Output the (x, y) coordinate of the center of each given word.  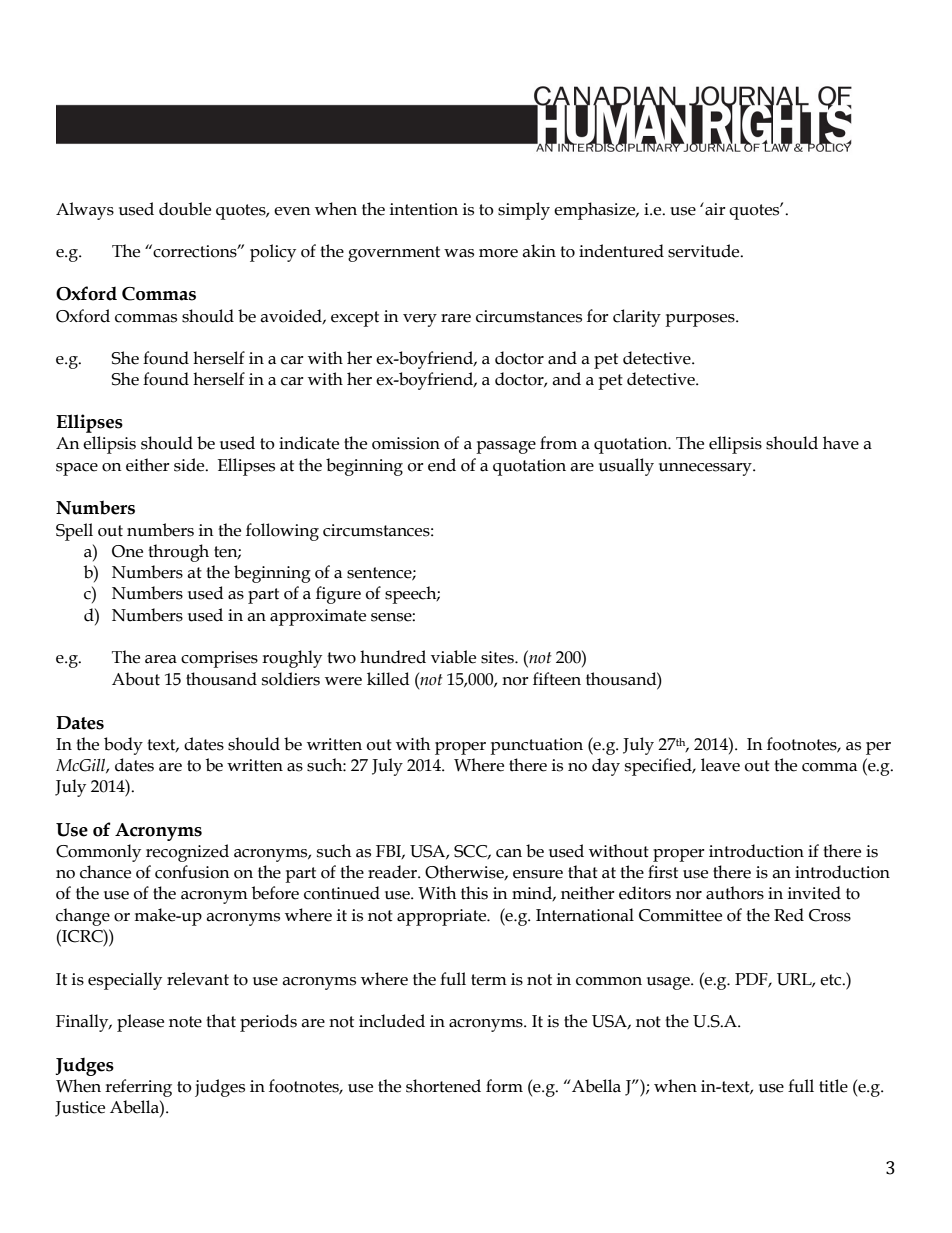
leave (720, 765)
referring (138, 1088)
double (185, 209)
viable (453, 657)
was (459, 253)
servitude (705, 251)
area (161, 659)
